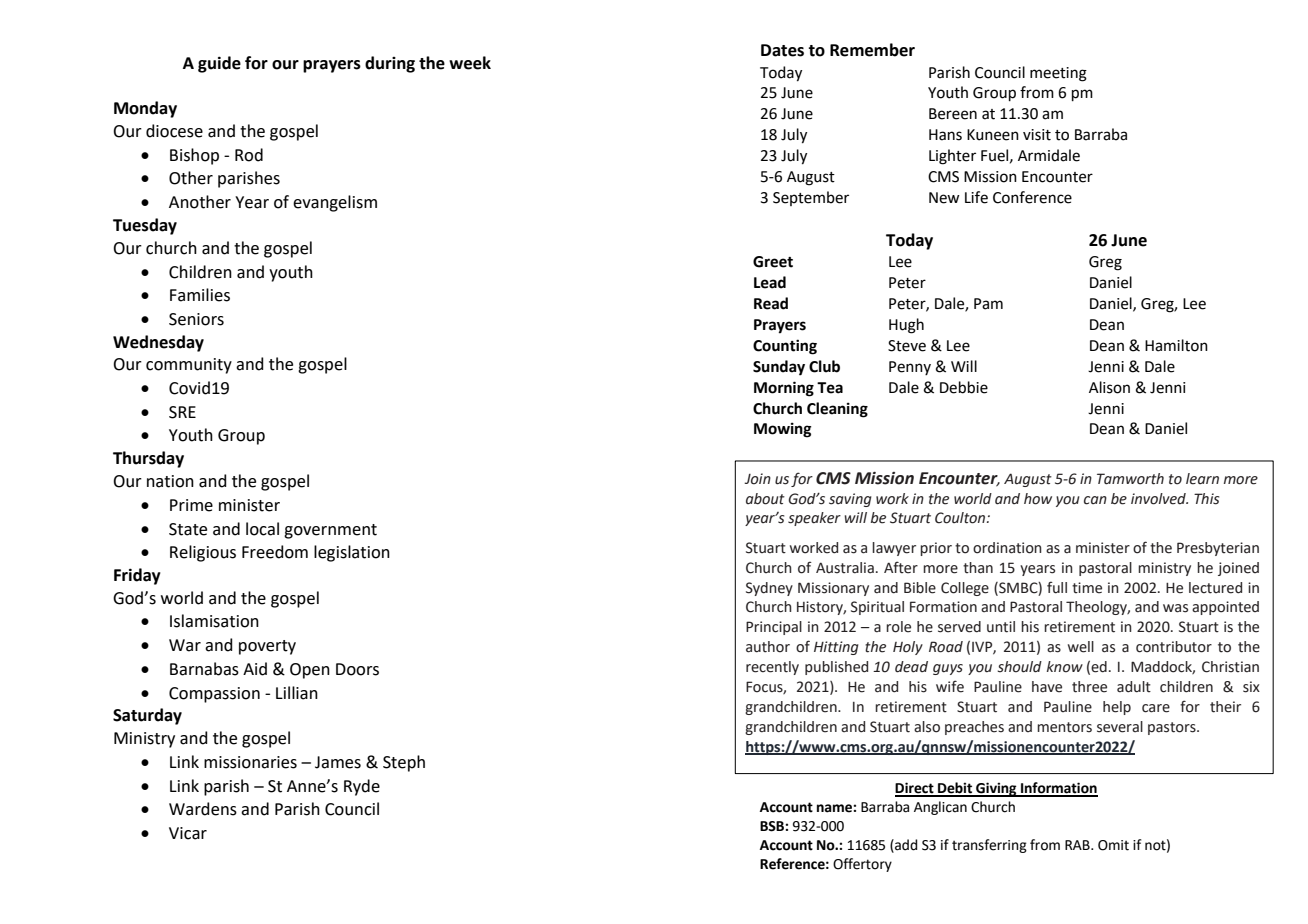 The height and width of the document is (924, 1308). What do you see at coordinates (782, 50) in the document?
I see `Dates` at bounding box center [782, 50].
